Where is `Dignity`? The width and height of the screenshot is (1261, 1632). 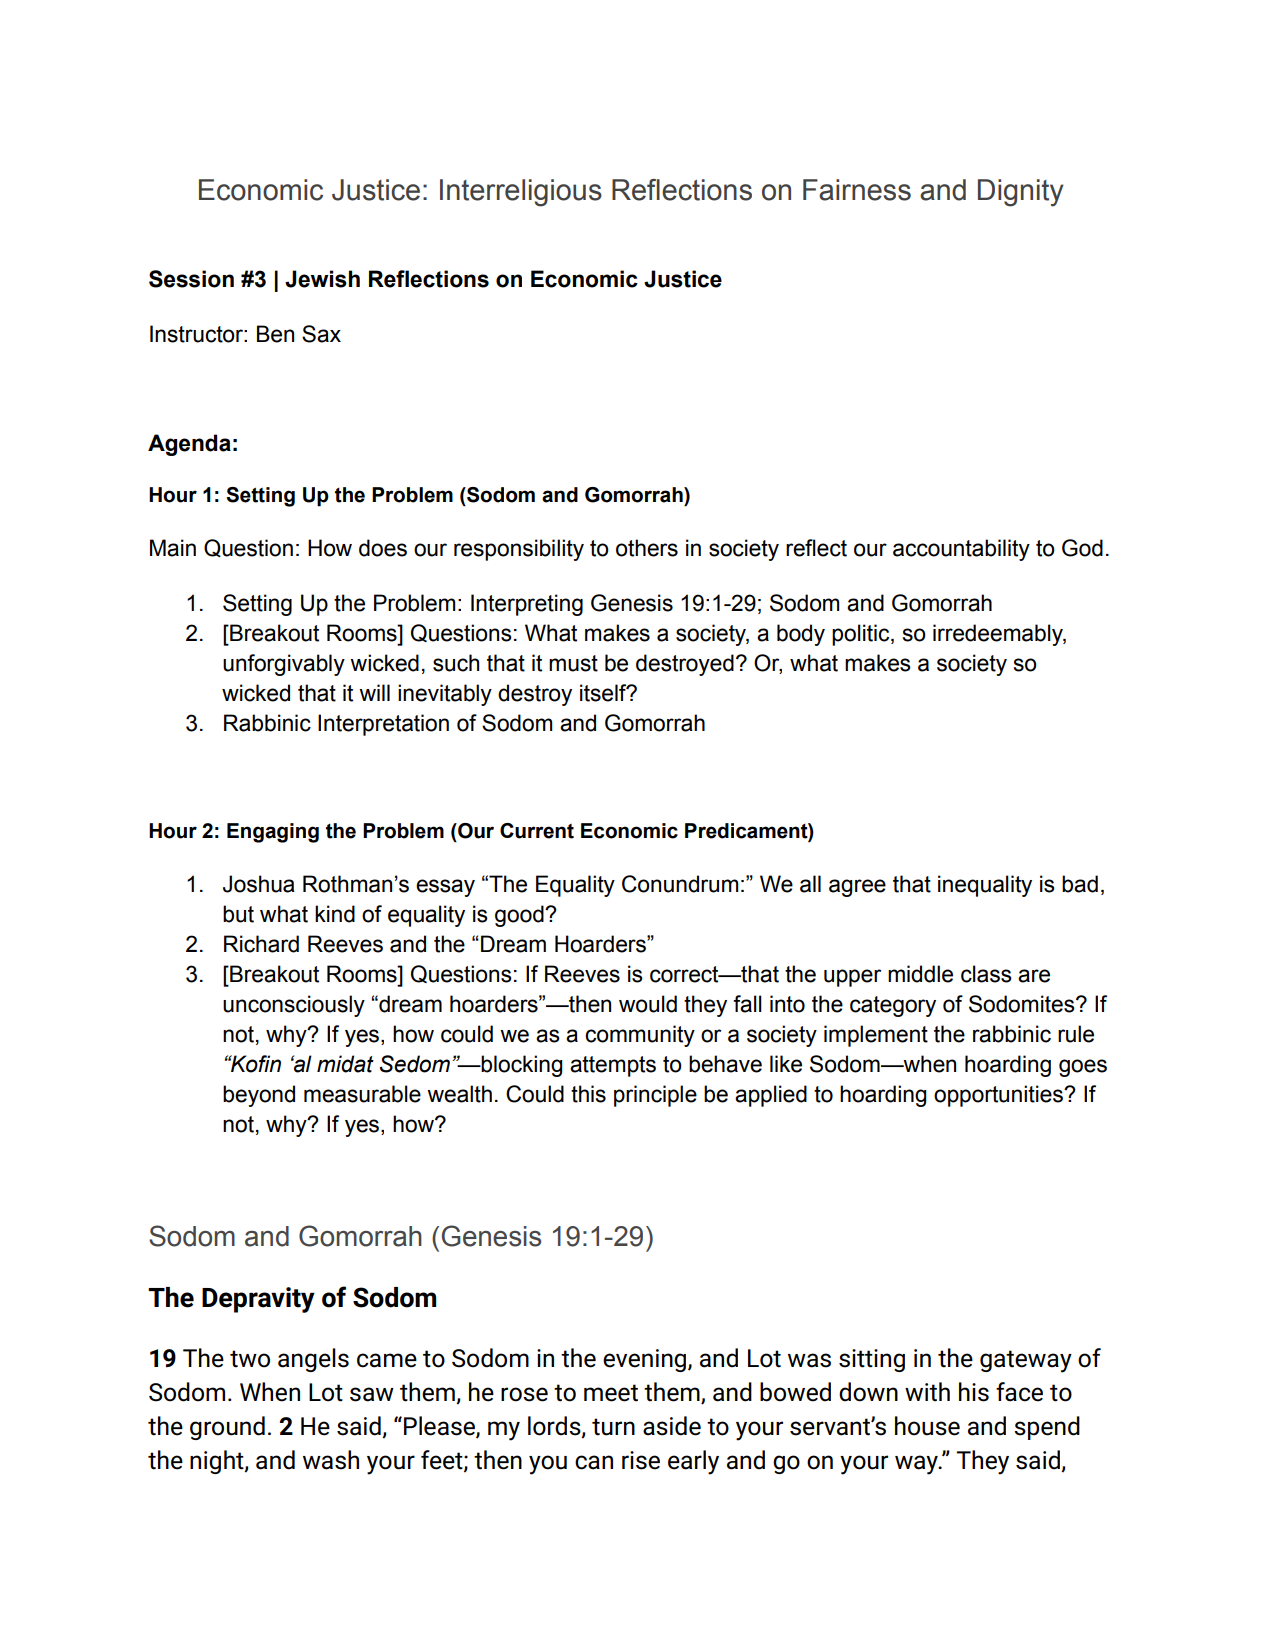
Dignity is located at coordinates (1021, 193).
